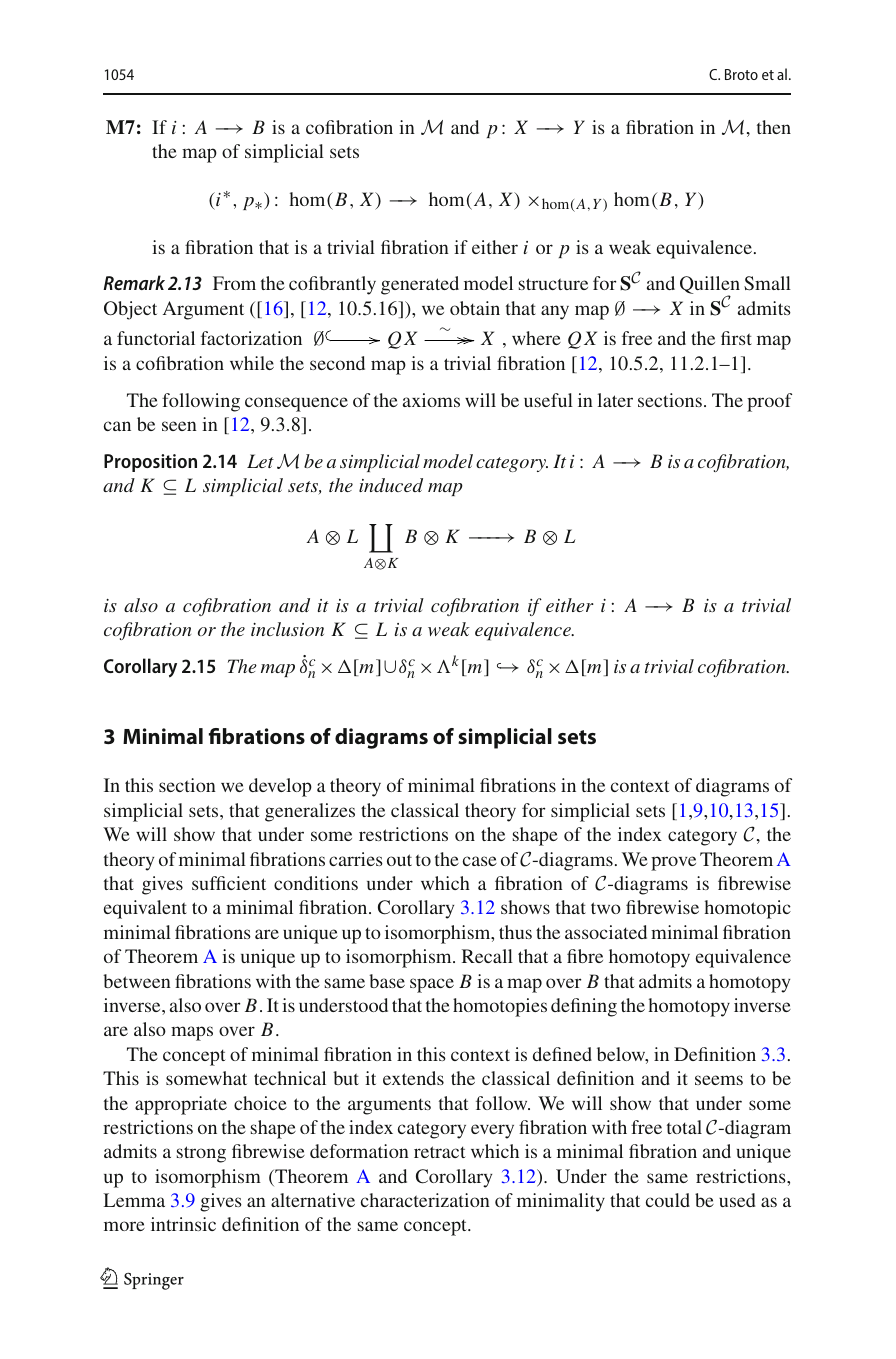 Image resolution: width=896 pixels, height=1359 pixels. I want to click on characterization, so click(425, 1200).
